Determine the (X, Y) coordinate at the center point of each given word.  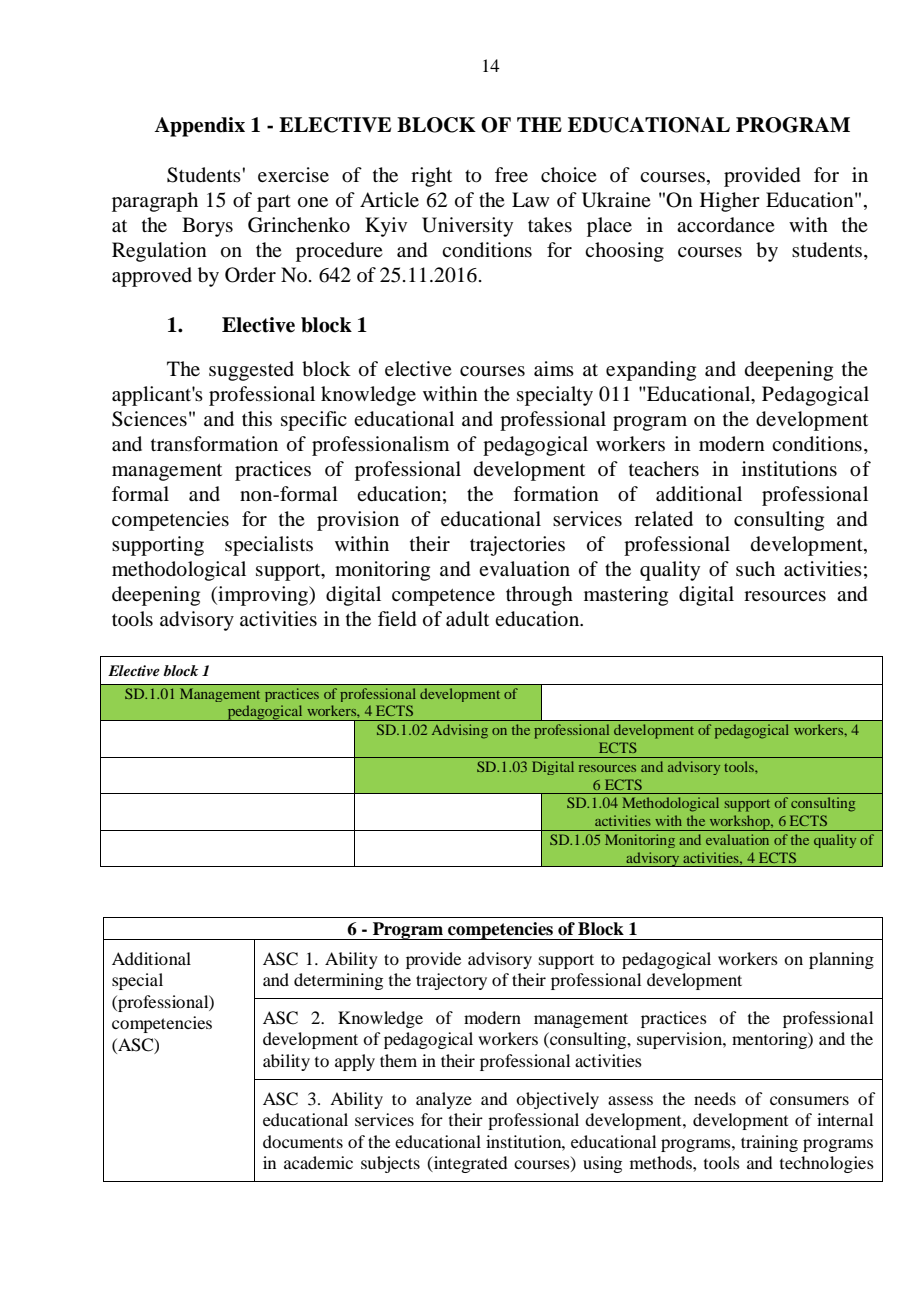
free (511, 174)
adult (467, 618)
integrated (469, 1164)
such (755, 569)
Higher (730, 202)
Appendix (199, 127)
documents (303, 1141)
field (397, 619)
